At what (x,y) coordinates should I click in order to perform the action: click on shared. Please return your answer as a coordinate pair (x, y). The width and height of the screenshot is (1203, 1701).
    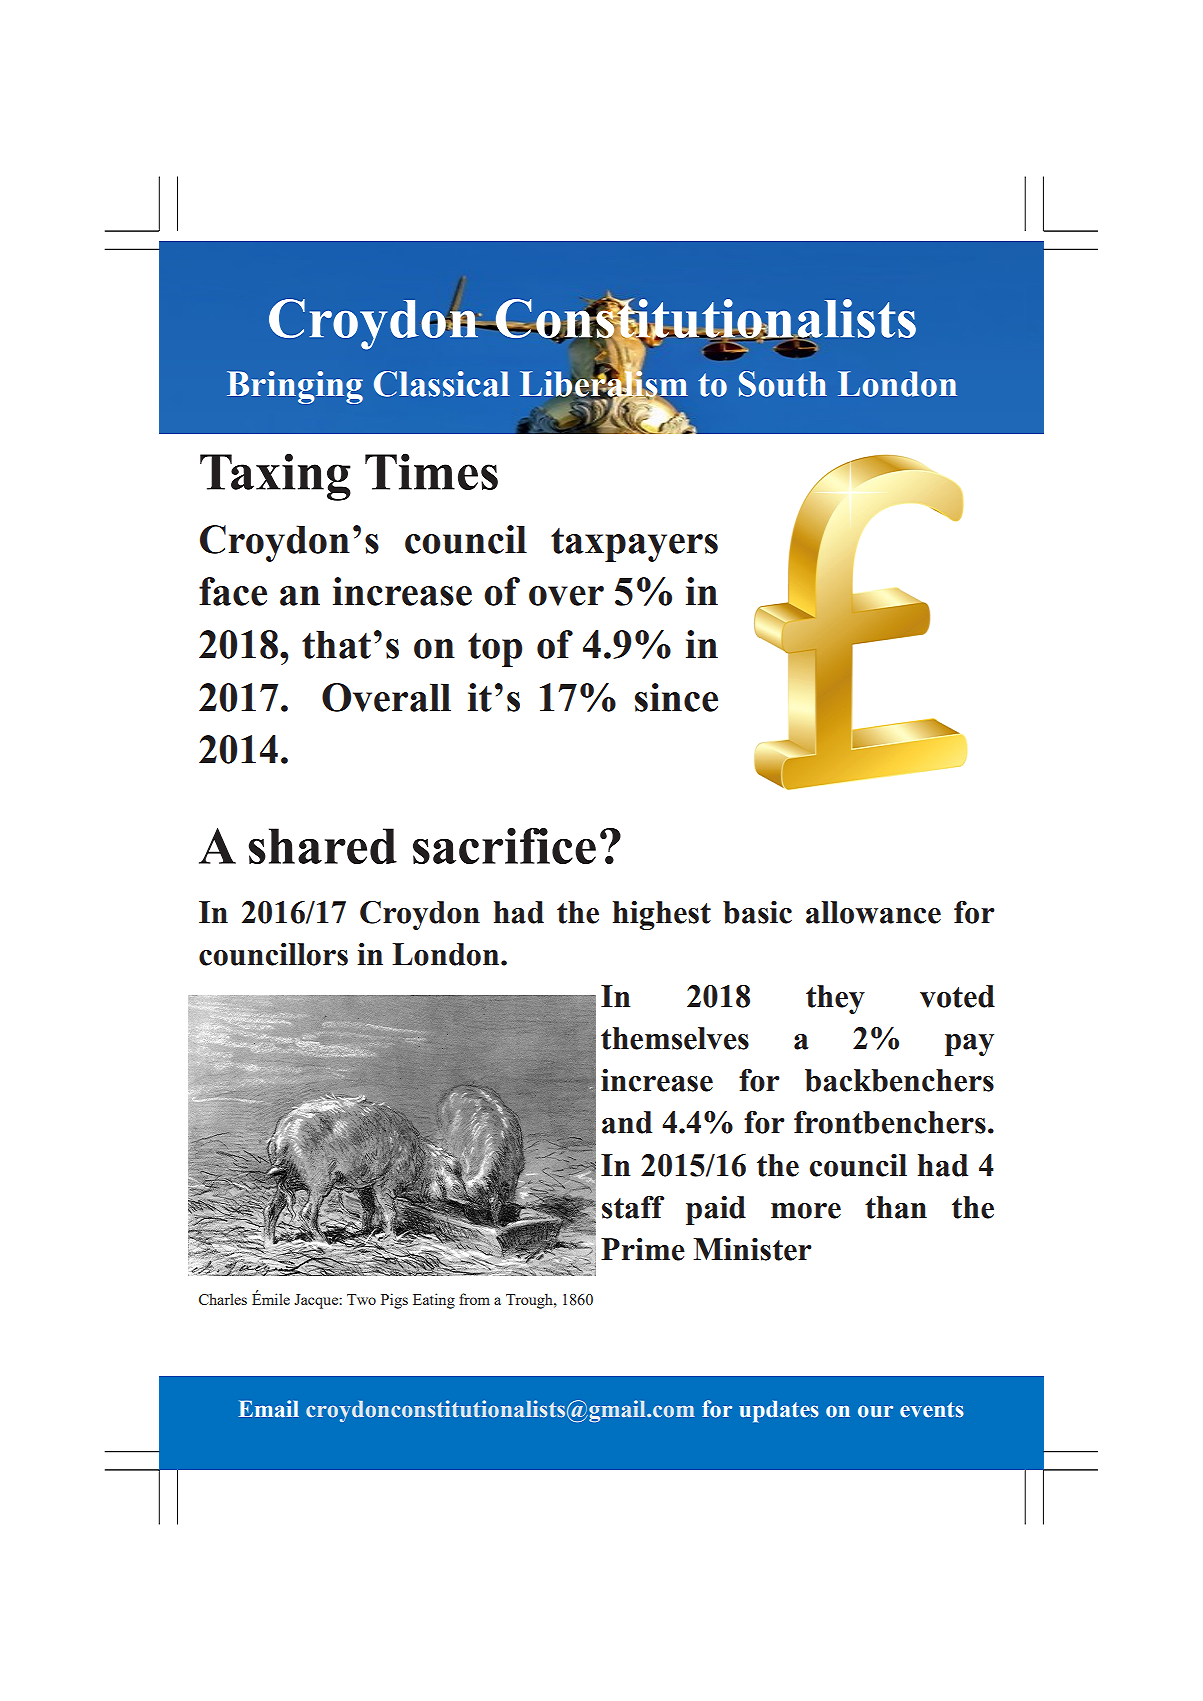
    Looking at the image, I should click on (323, 846).
